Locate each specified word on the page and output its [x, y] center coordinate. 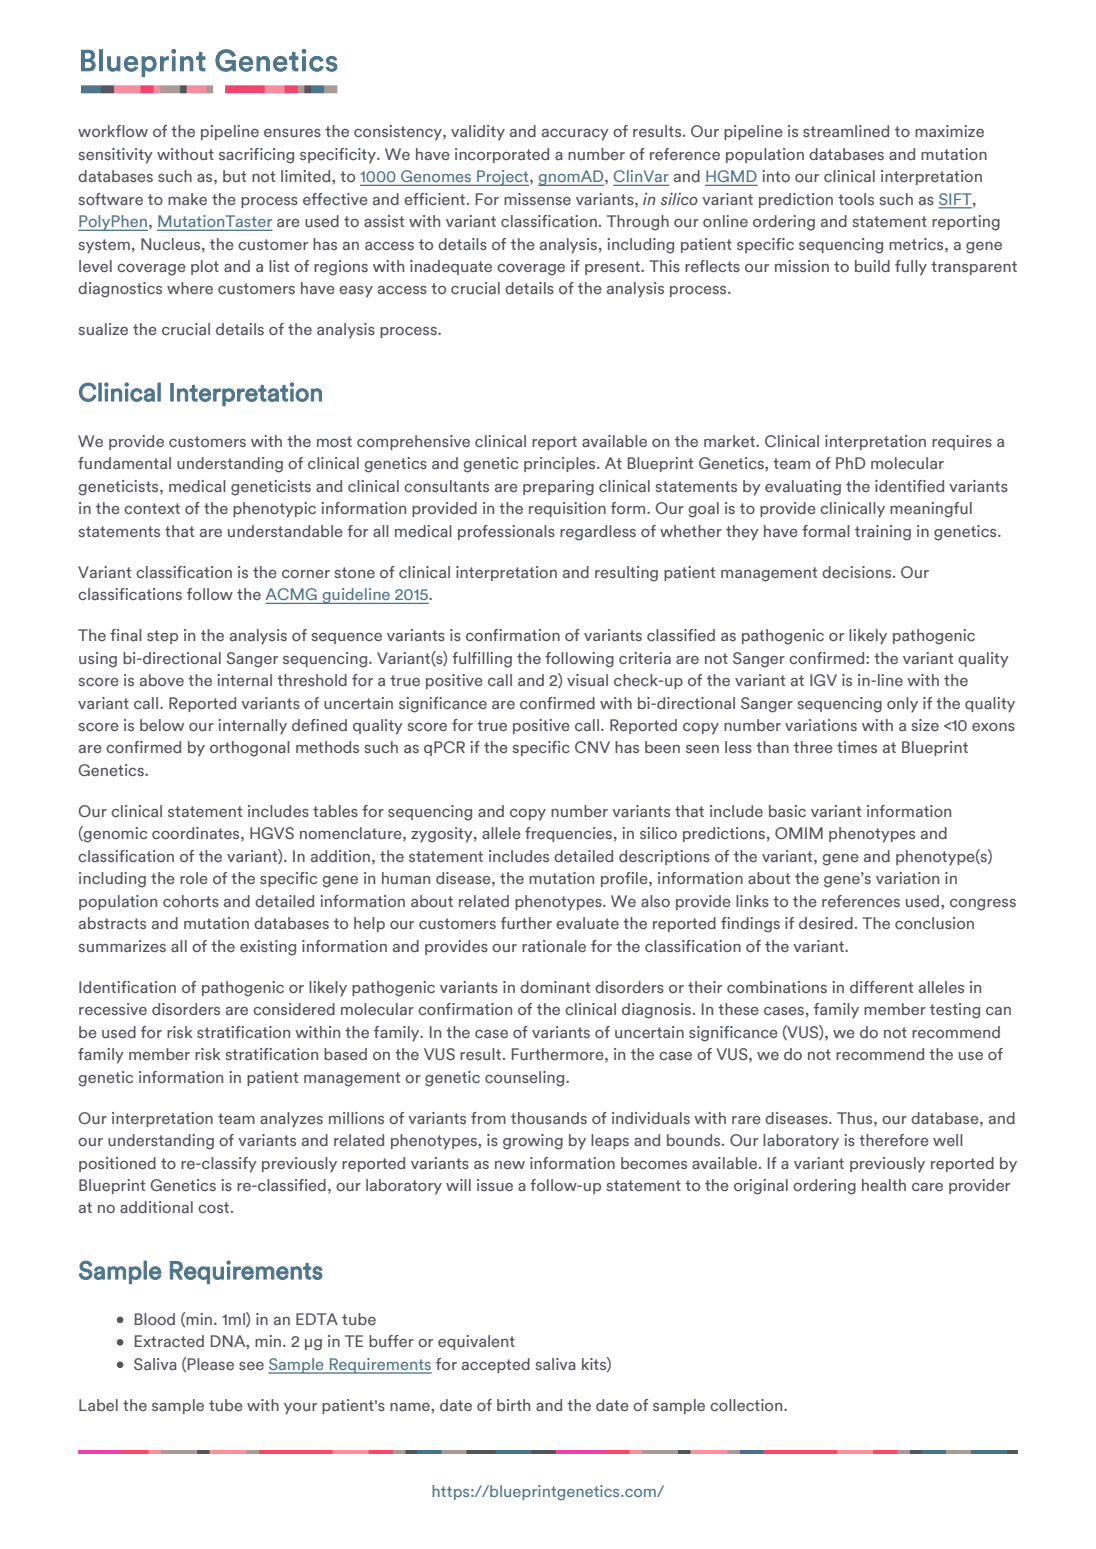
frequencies [568, 834]
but [234, 176]
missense [537, 199]
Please [211, 1364]
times [857, 747]
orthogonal [250, 749]
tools [856, 199]
